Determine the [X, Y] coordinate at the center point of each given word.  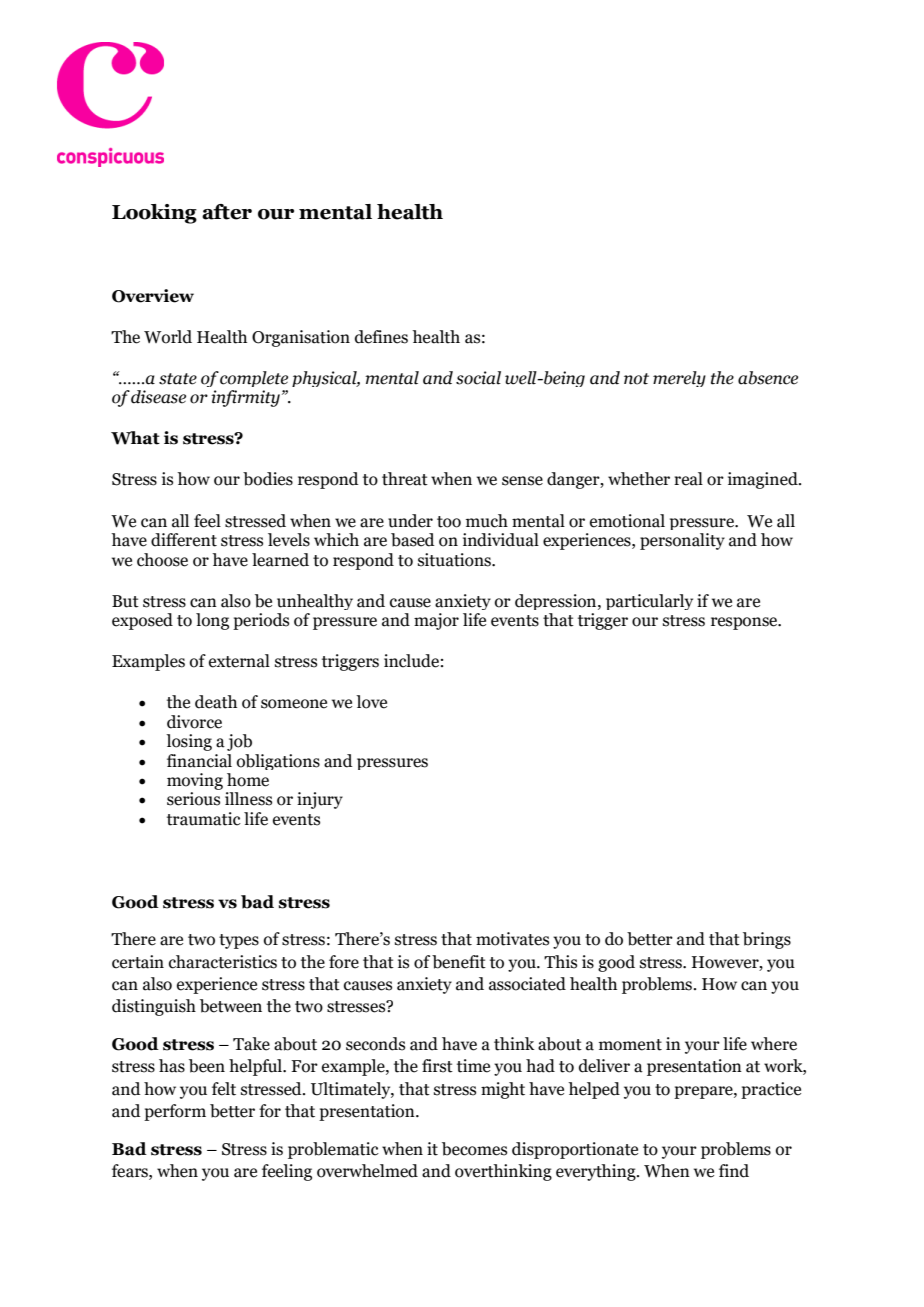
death [216, 702]
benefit [459, 962]
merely [679, 379]
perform [175, 1112]
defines [381, 337]
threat [405, 479]
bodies [268, 479]
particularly [649, 602]
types [239, 941]
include [411, 661]
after [227, 212]
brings [767, 940]
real [688, 479]
